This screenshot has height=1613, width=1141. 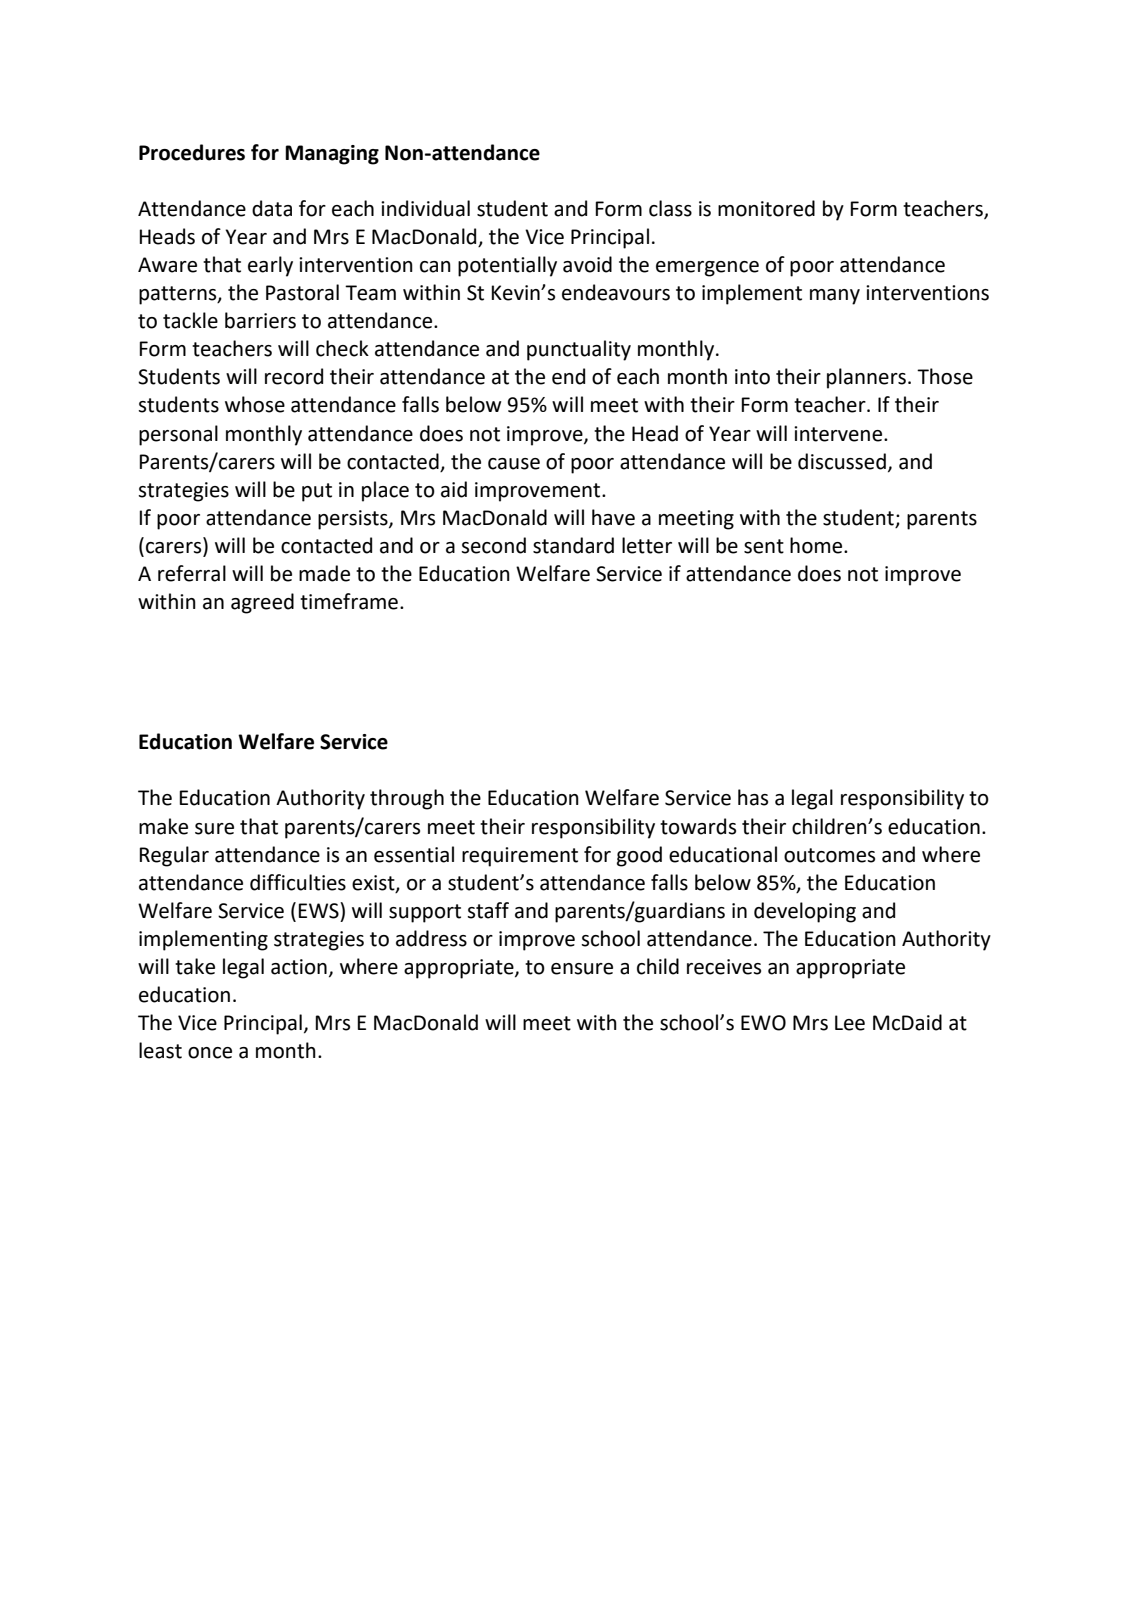 What do you see at coordinates (431, 938) in the screenshot?
I see `address` at bounding box center [431, 938].
